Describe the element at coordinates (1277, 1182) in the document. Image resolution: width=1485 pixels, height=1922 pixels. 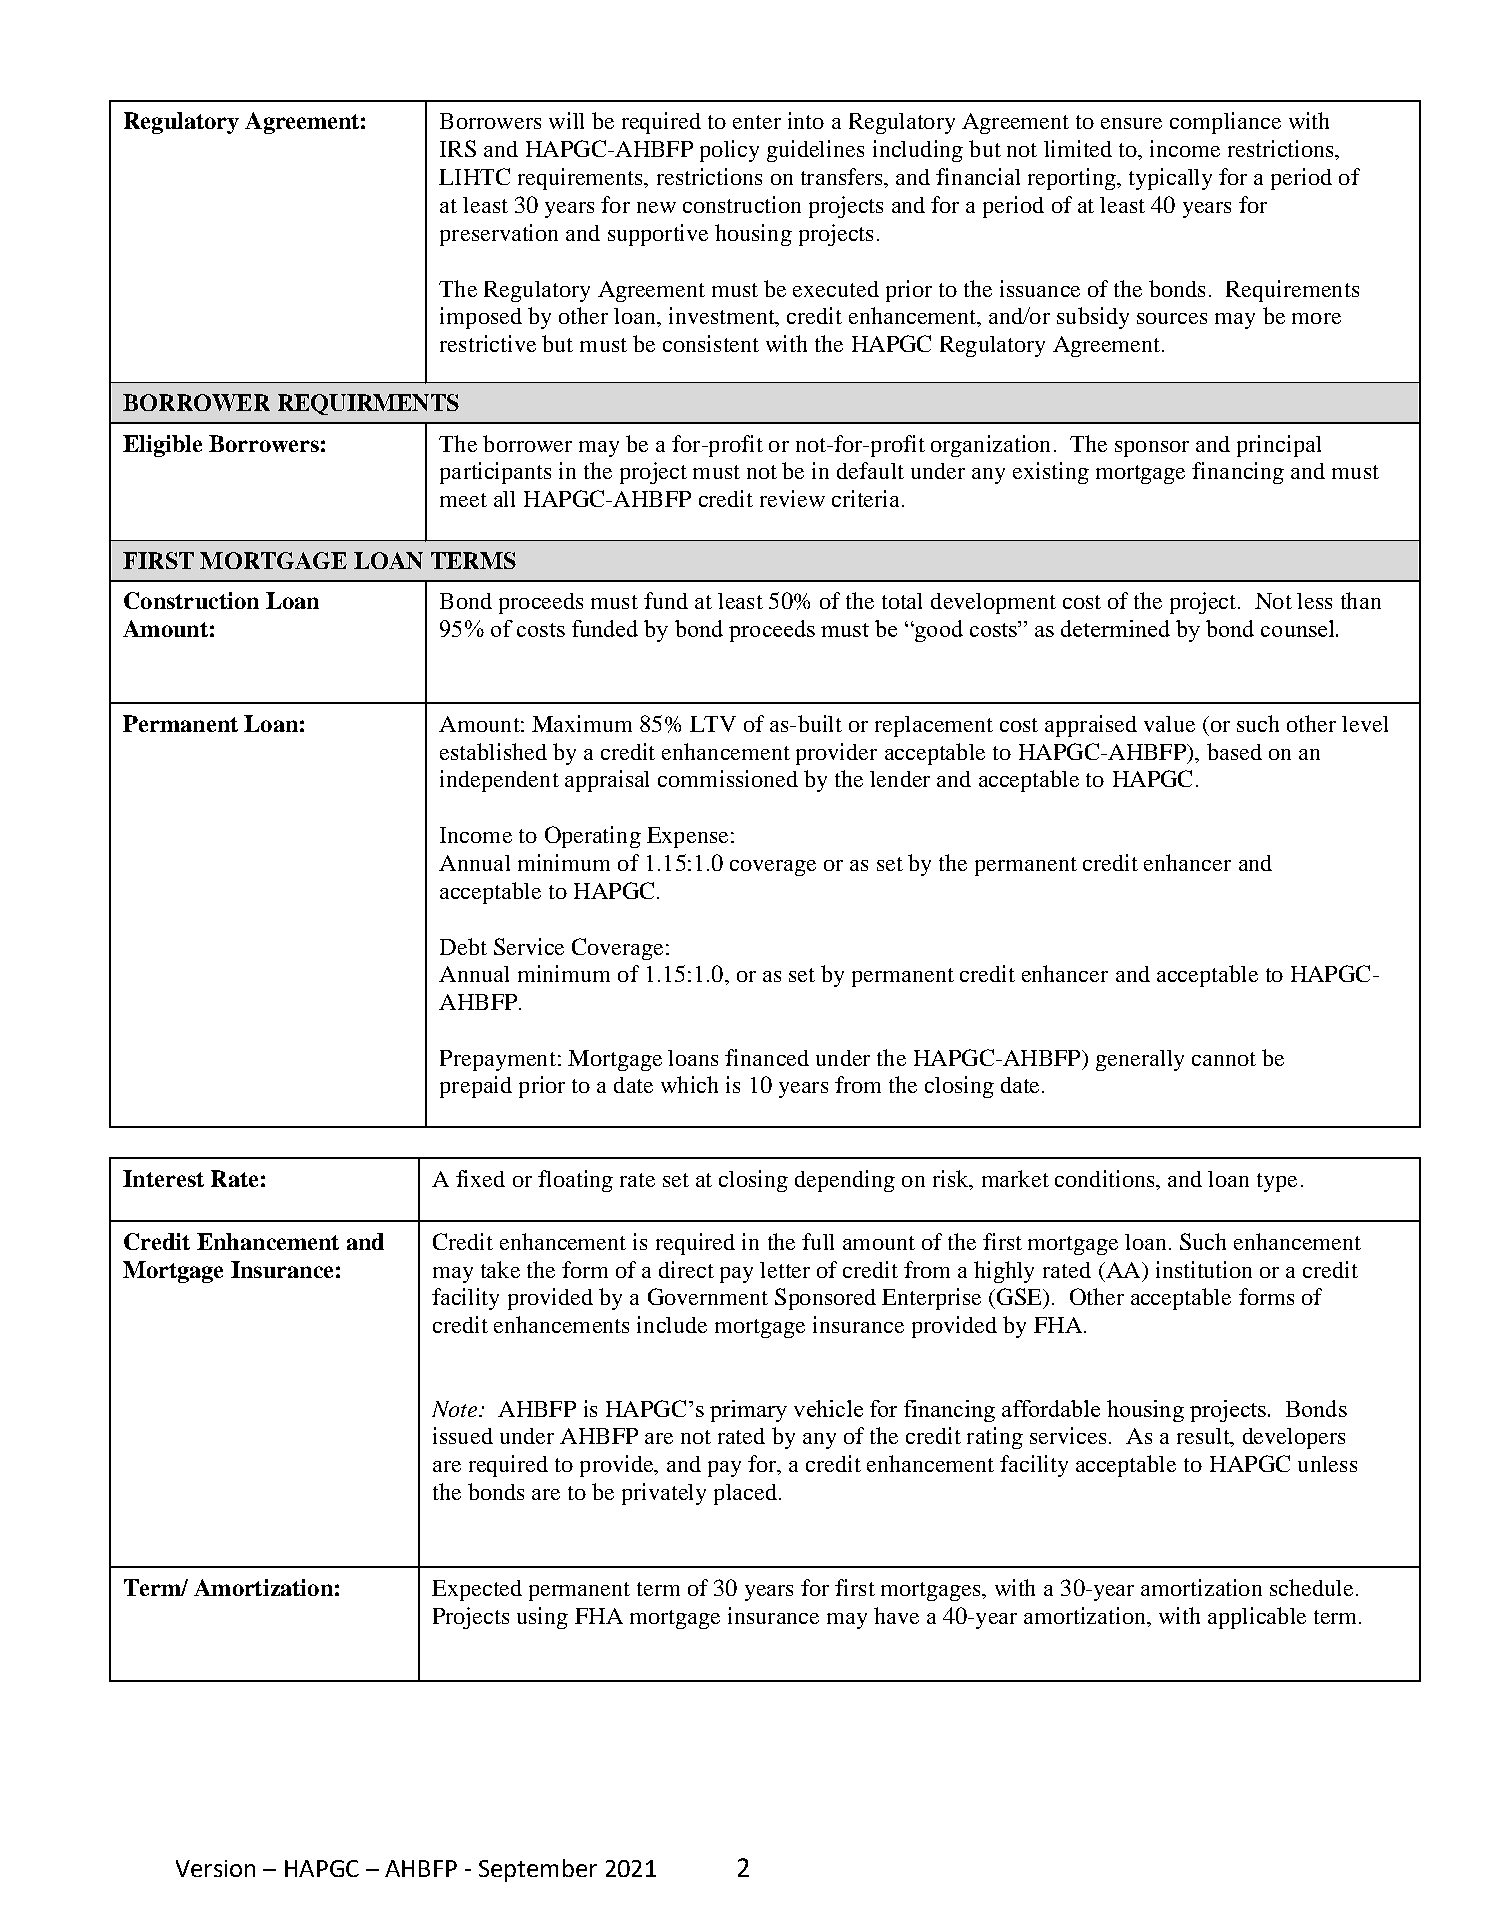
I see `type` at that location.
